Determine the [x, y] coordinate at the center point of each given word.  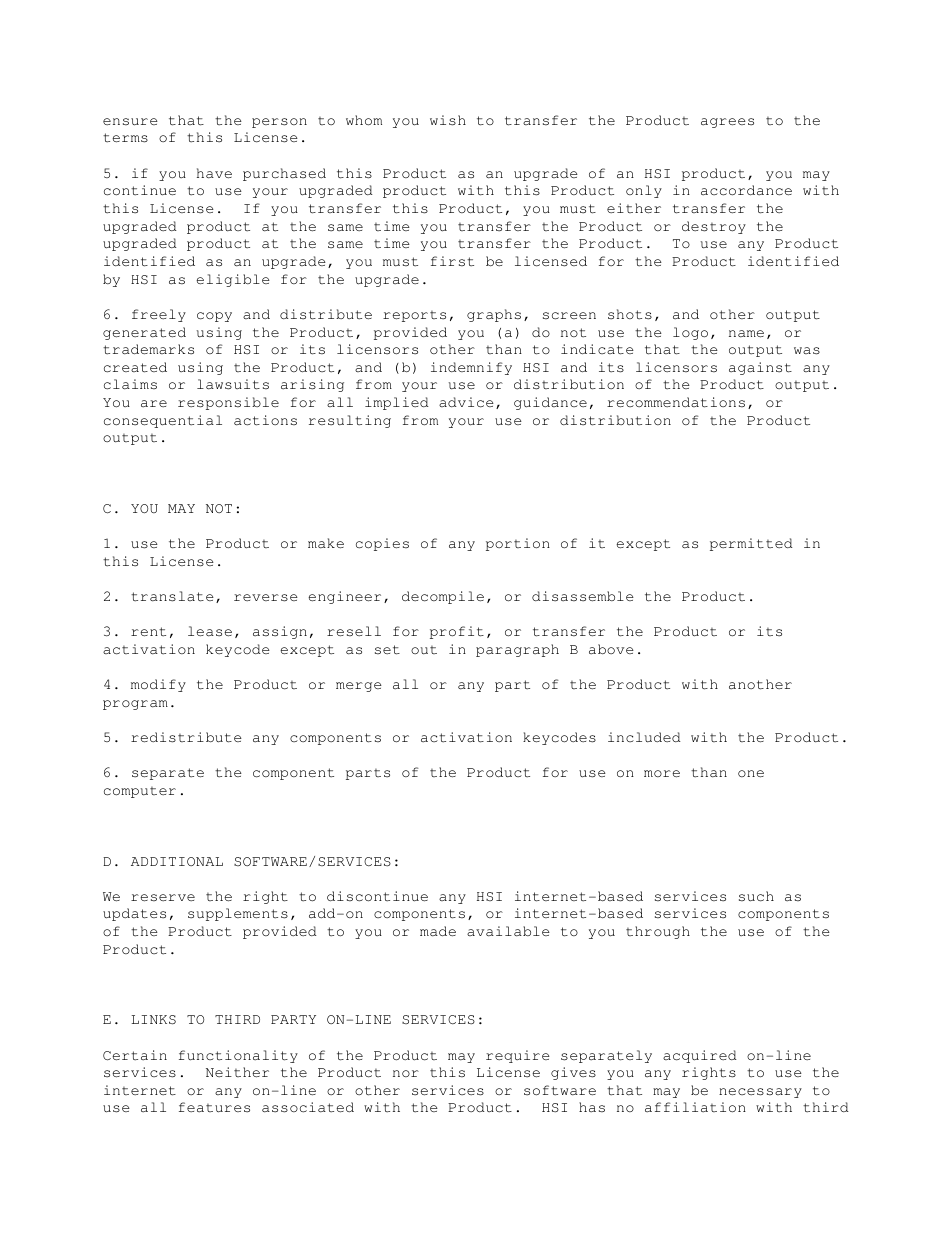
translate [172, 596]
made [438, 931]
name [746, 334]
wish [448, 120]
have [214, 173]
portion [518, 544]
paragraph [517, 650]
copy [214, 317]
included [644, 737]
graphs [494, 315]
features [214, 1107]
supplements [238, 914]
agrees [727, 123]
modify [158, 685]
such [756, 896]
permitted [751, 544]
